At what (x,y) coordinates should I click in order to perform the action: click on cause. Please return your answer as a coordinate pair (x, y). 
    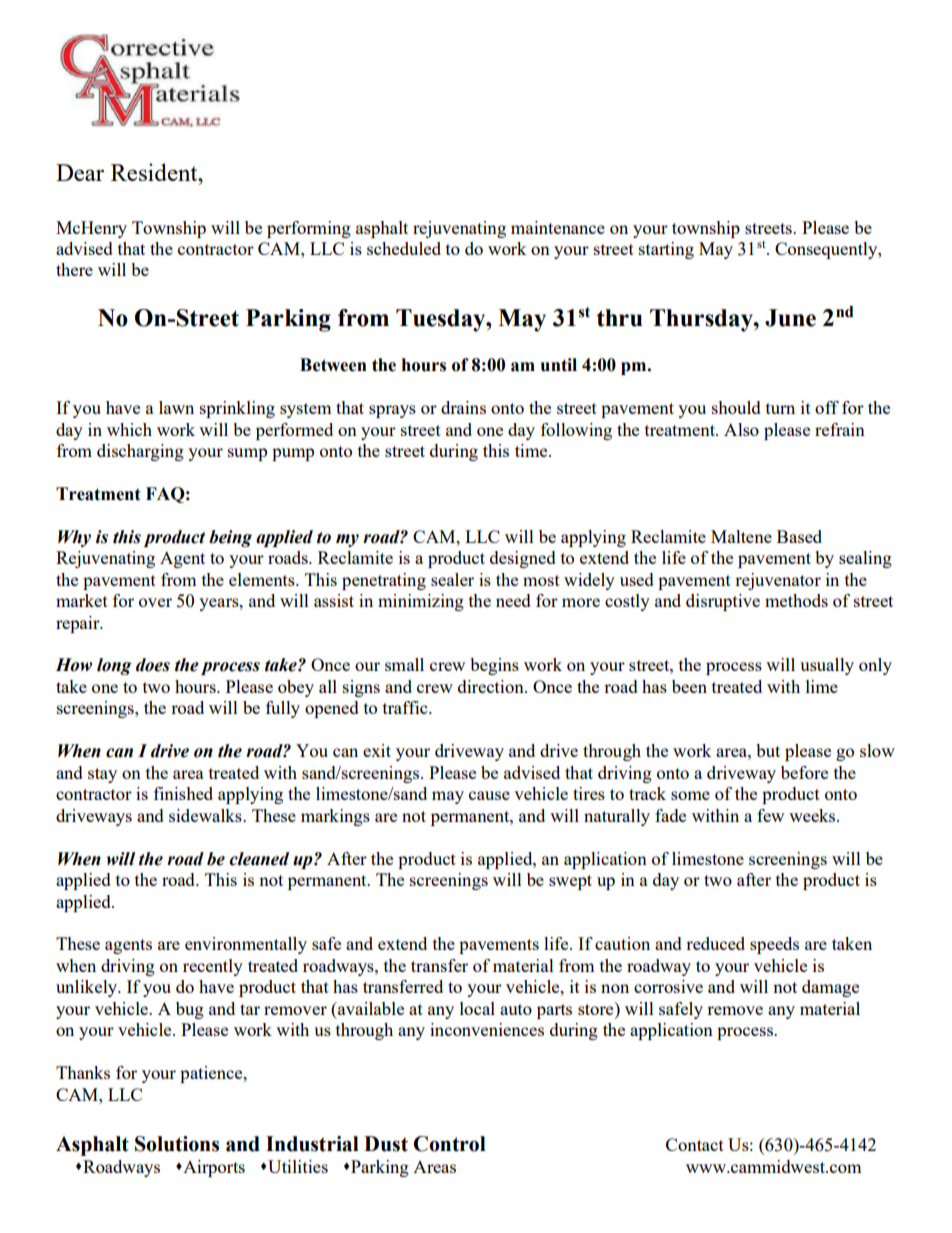
    Looking at the image, I should click on (489, 795).
